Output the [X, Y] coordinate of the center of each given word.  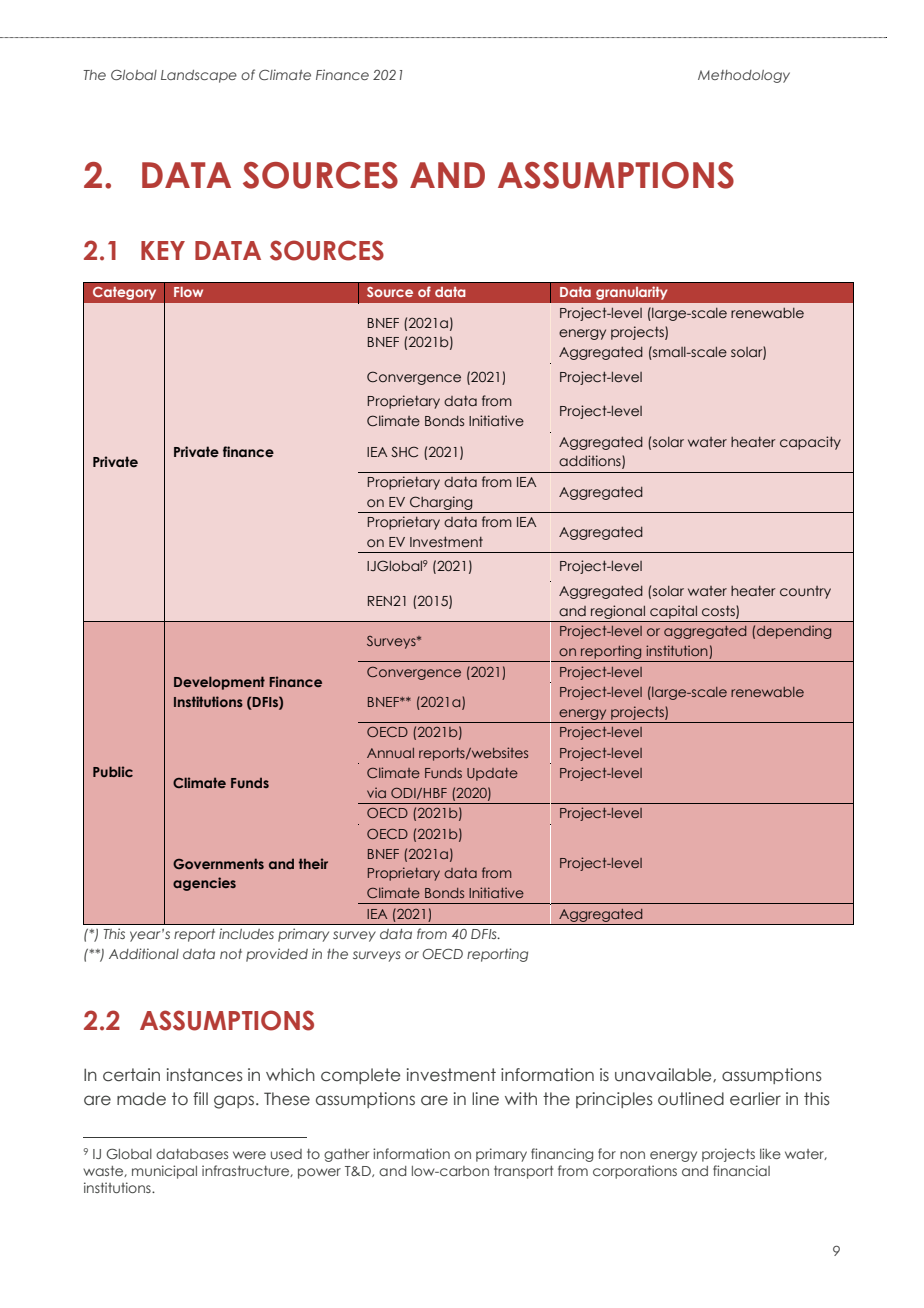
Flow [188, 292]
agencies [204, 884]
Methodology [744, 76]
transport [523, 1172]
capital [673, 612]
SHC [404, 451]
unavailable [664, 1075]
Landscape [199, 76]
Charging [441, 503]
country [805, 592]
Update [492, 774]
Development [219, 683]
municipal [164, 1172]
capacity [810, 443]
